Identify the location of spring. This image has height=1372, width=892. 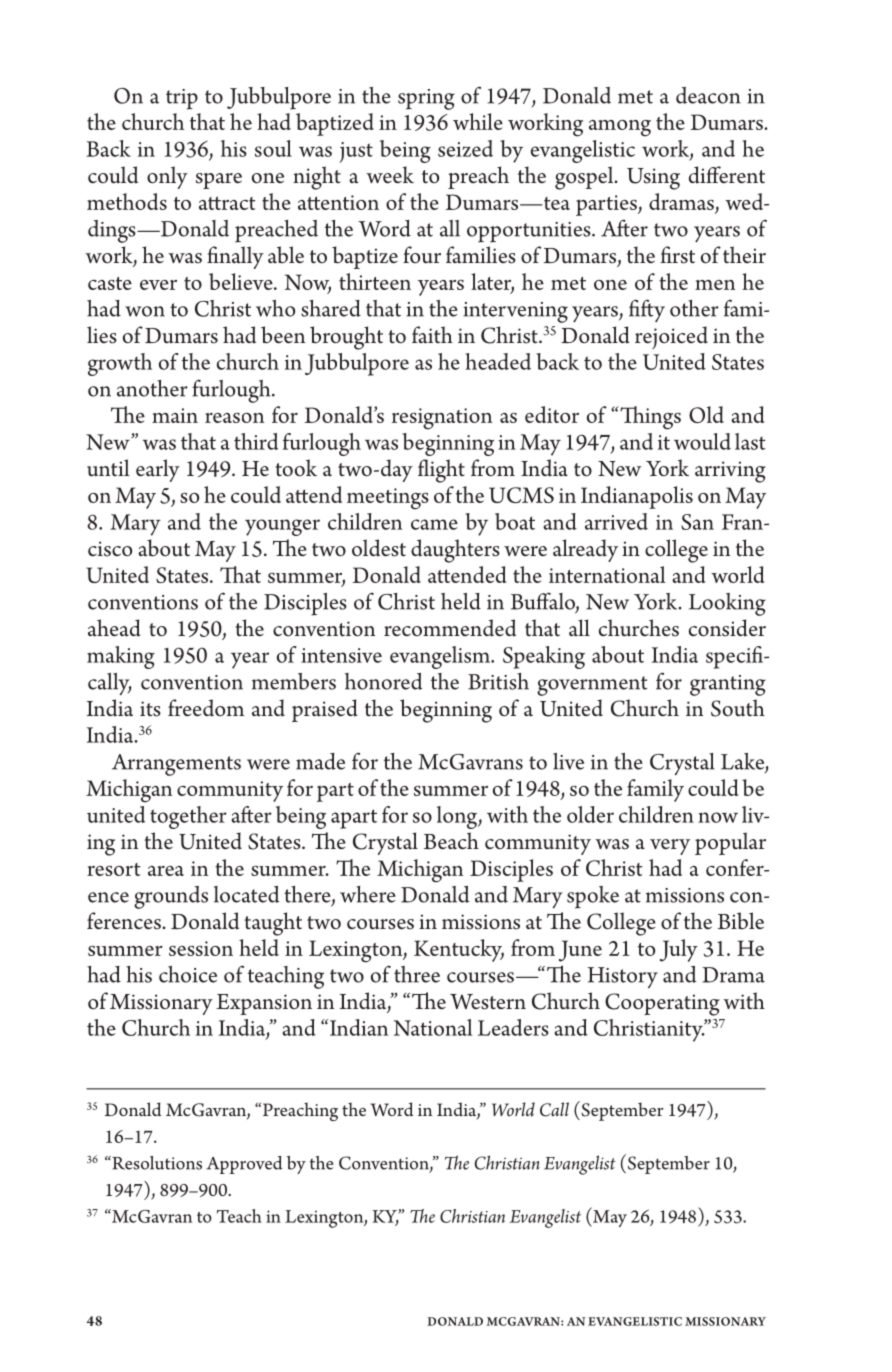
(426, 99).
